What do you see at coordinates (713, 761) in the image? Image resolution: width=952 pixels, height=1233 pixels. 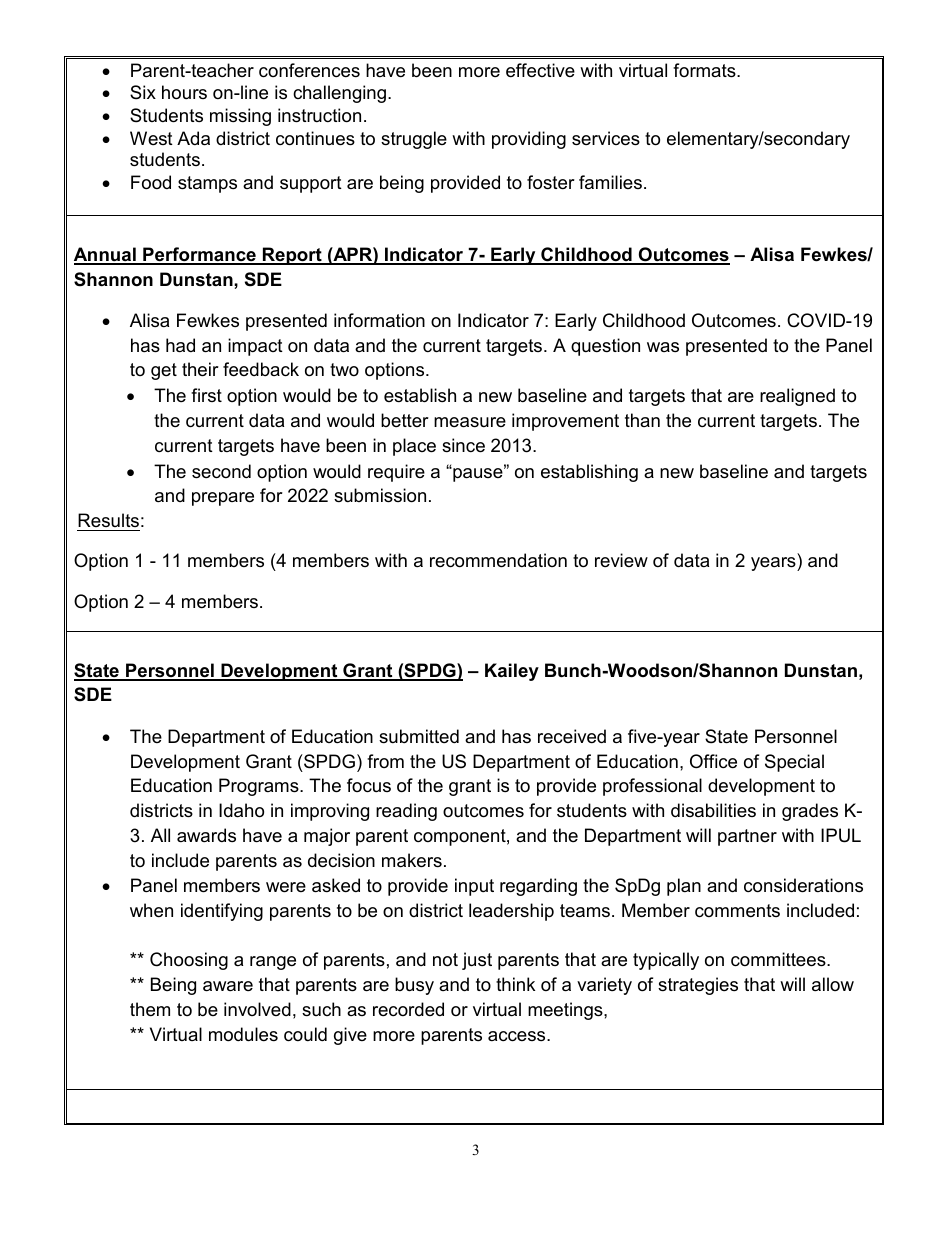 I see `Office` at bounding box center [713, 761].
